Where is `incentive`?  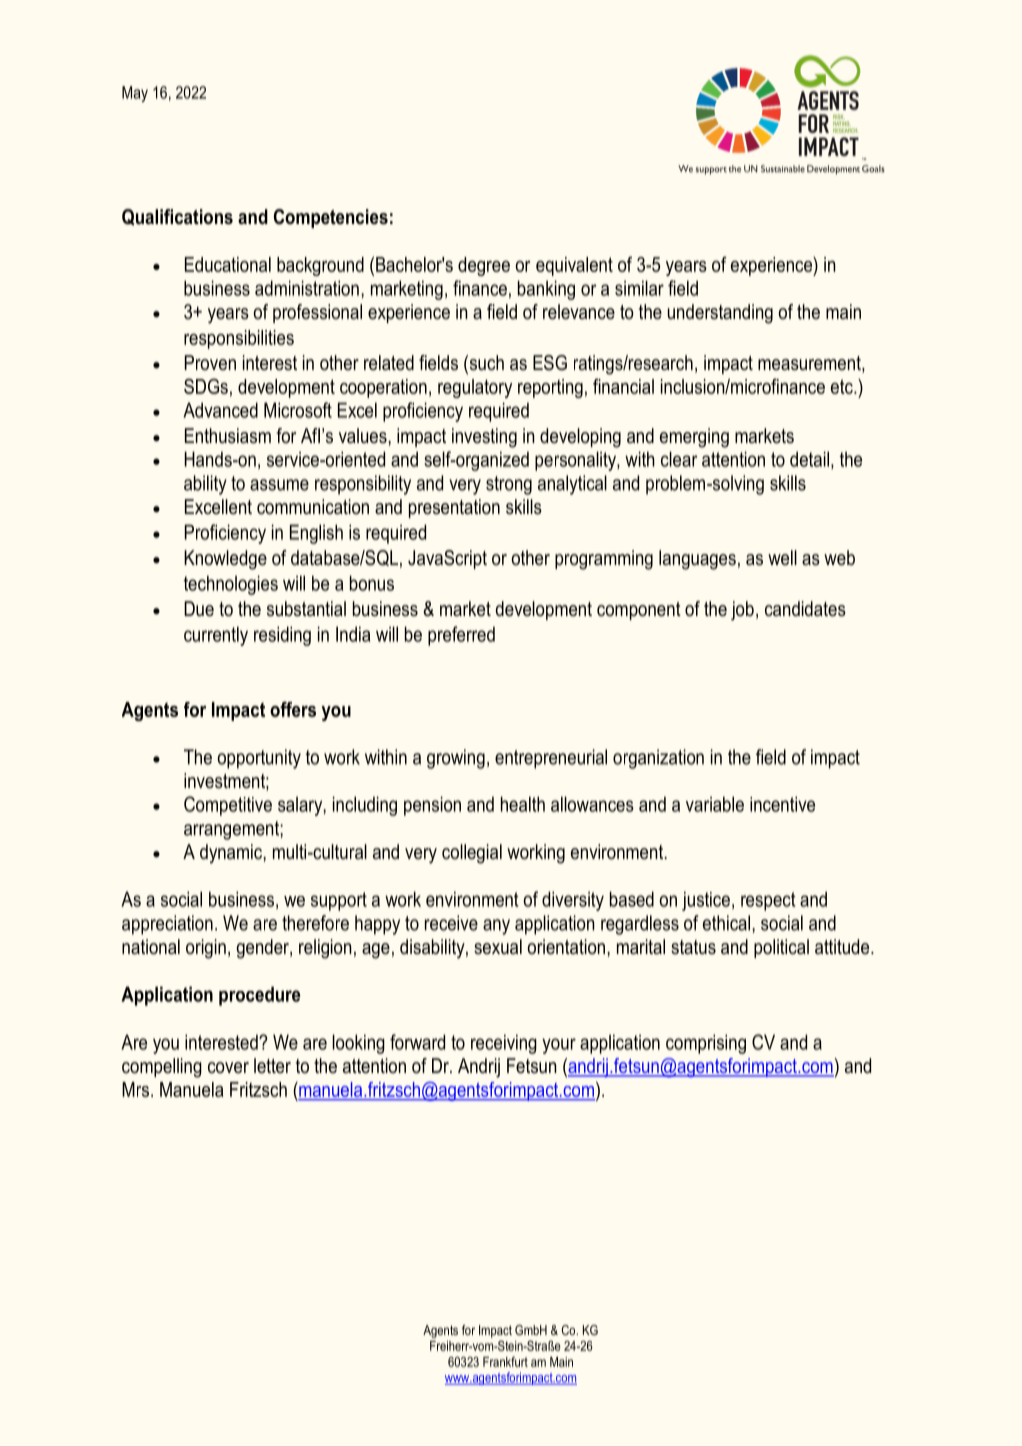 incentive is located at coordinates (782, 804).
